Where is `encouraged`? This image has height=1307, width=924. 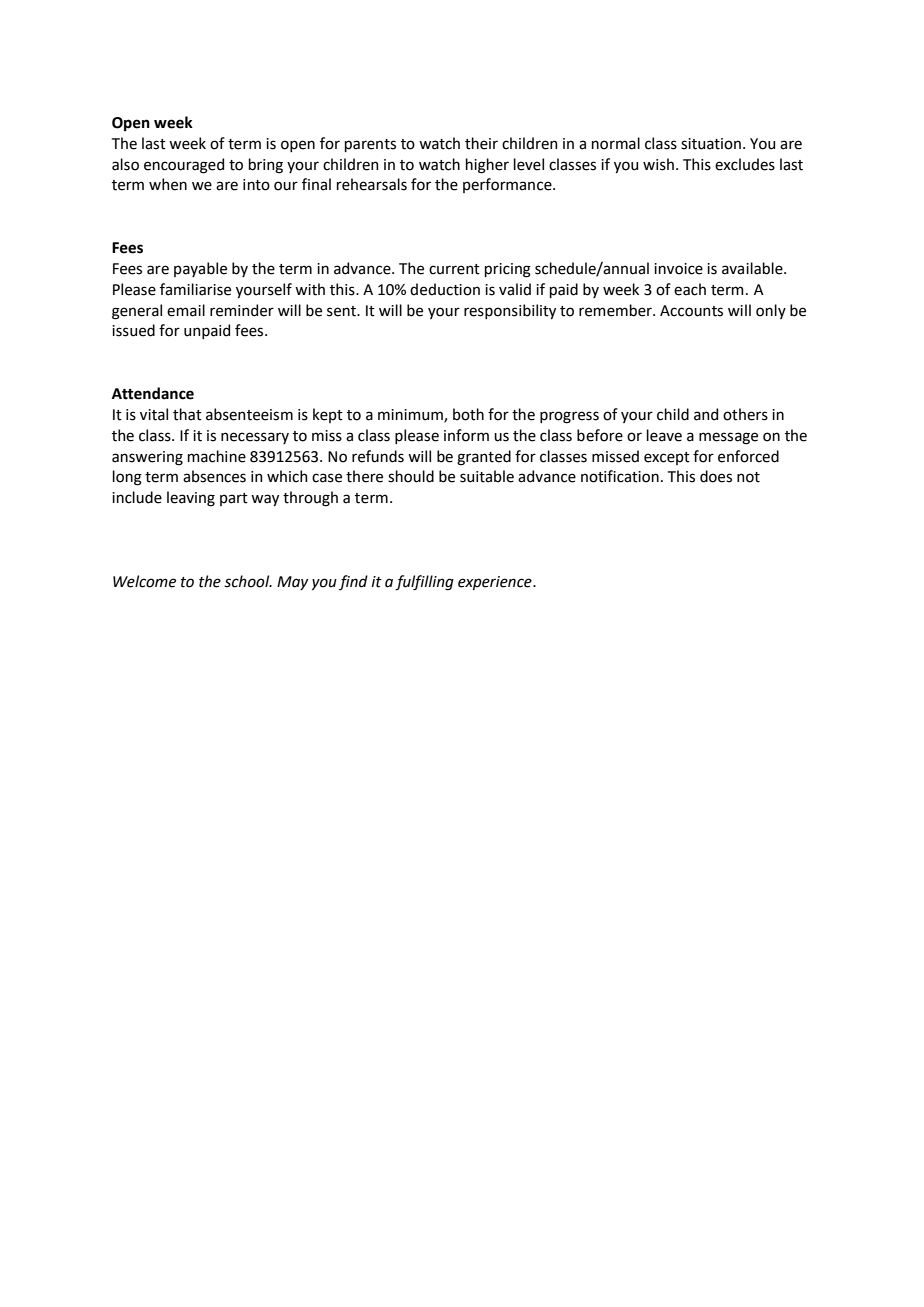
encouraged is located at coordinates (184, 166).
